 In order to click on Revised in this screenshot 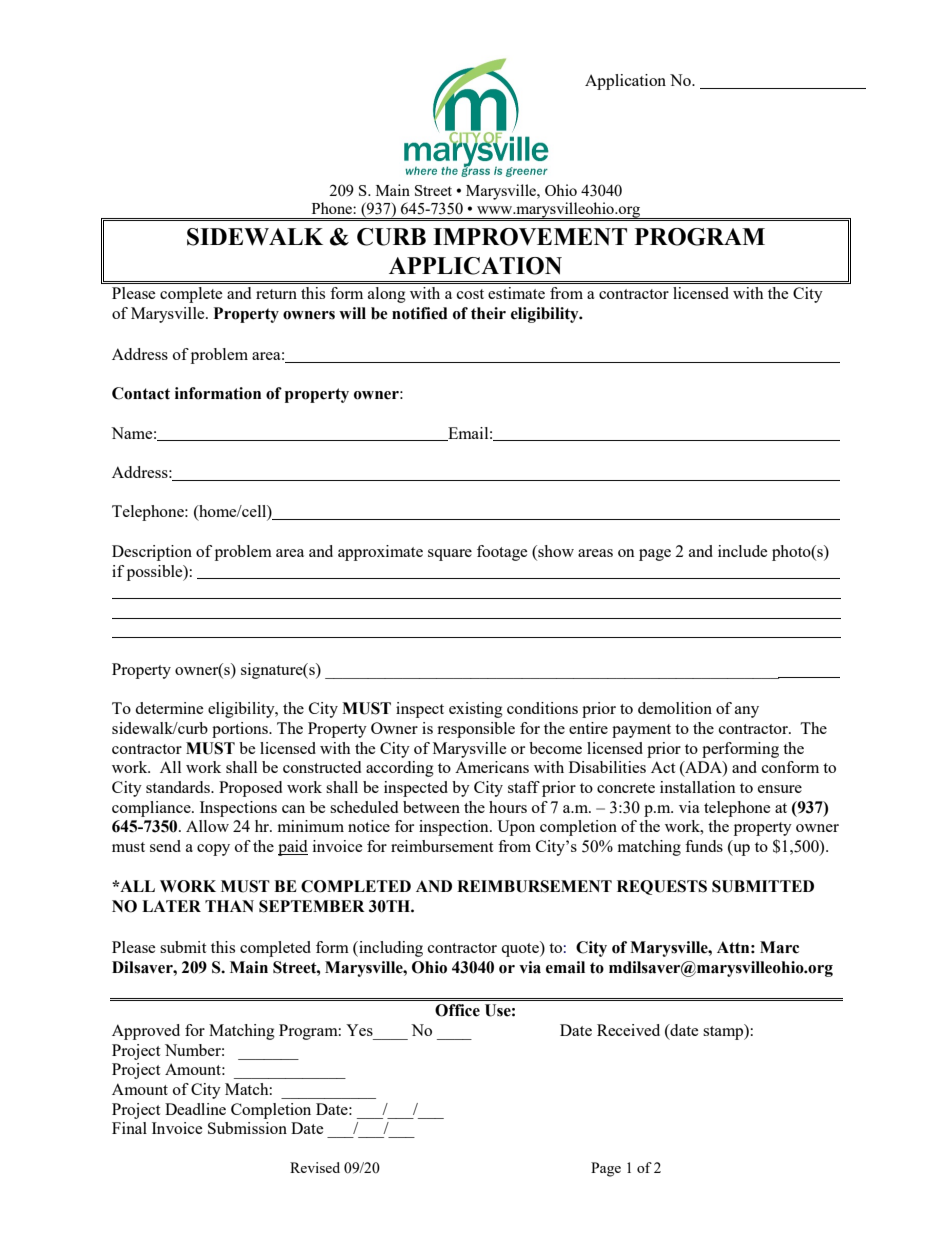, I will do `click(315, 1167)`.
